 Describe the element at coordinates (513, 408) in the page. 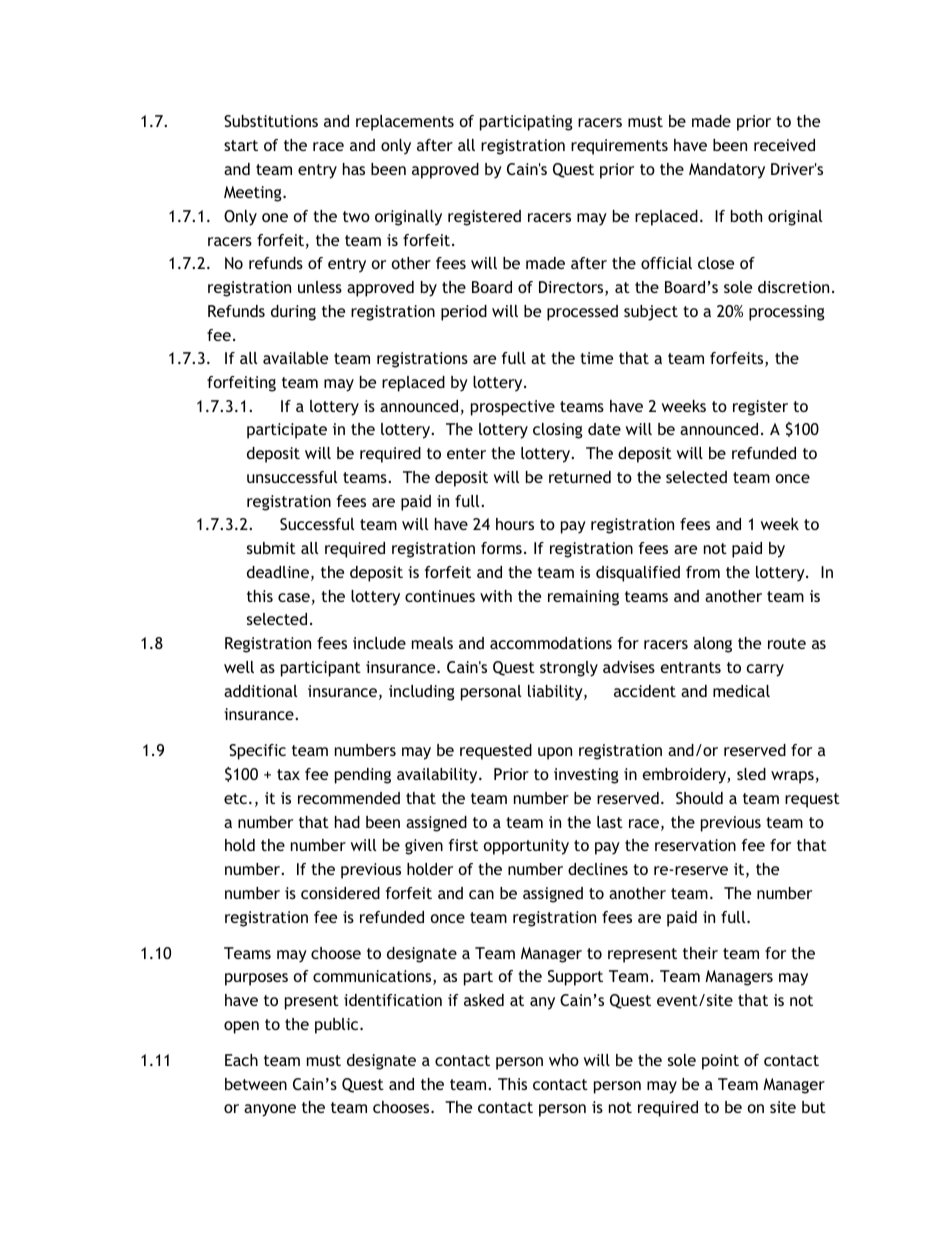

I see `prospective` at that location.
